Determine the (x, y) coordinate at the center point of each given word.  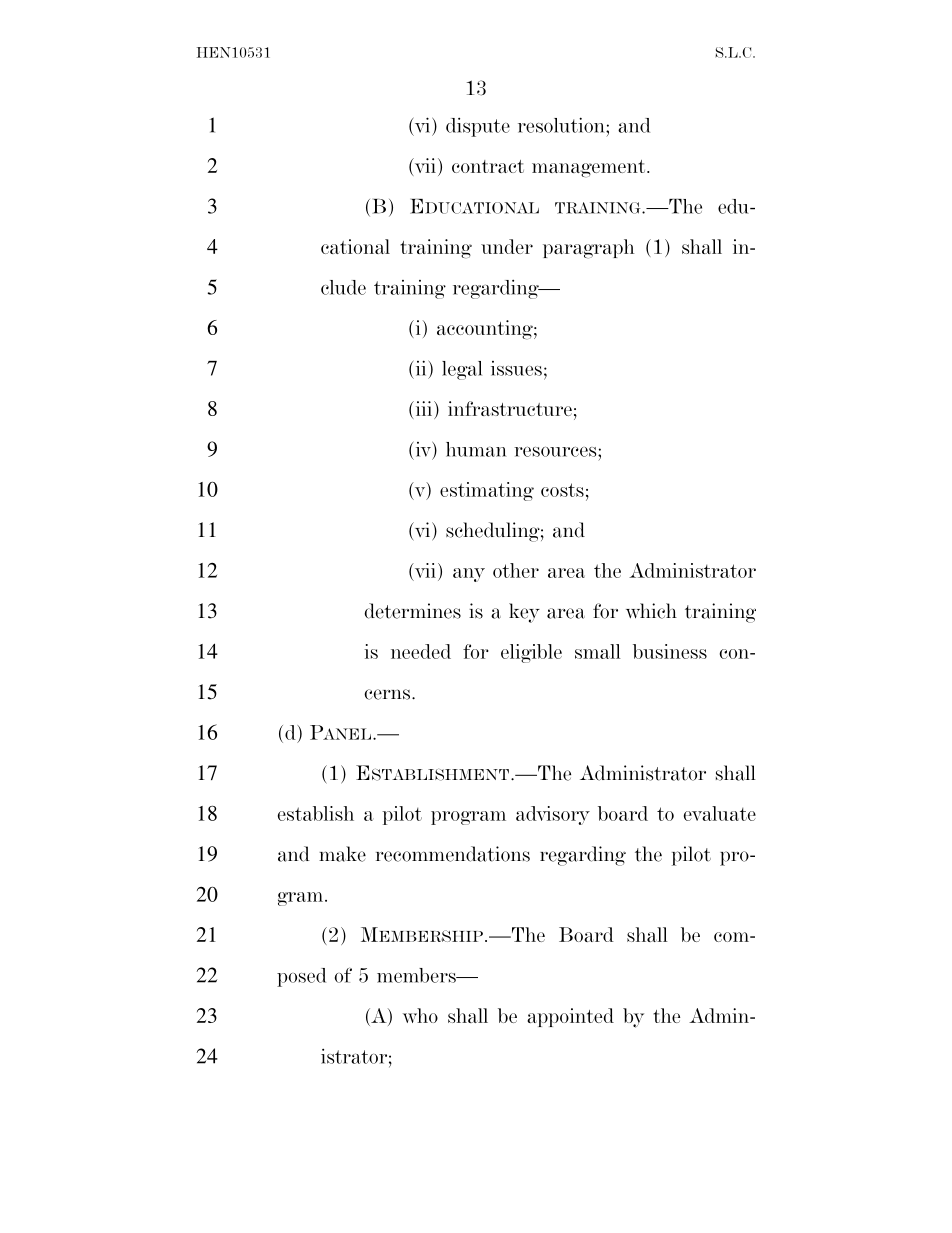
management (590, 169)
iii (424, 408)
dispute (478, 127)
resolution (562, 125)
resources (556, 452)
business (670, 651)
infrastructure (510, 408)
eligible (531, 653)
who (420, 1015)
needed (421, 651)
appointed (570, 1017)
